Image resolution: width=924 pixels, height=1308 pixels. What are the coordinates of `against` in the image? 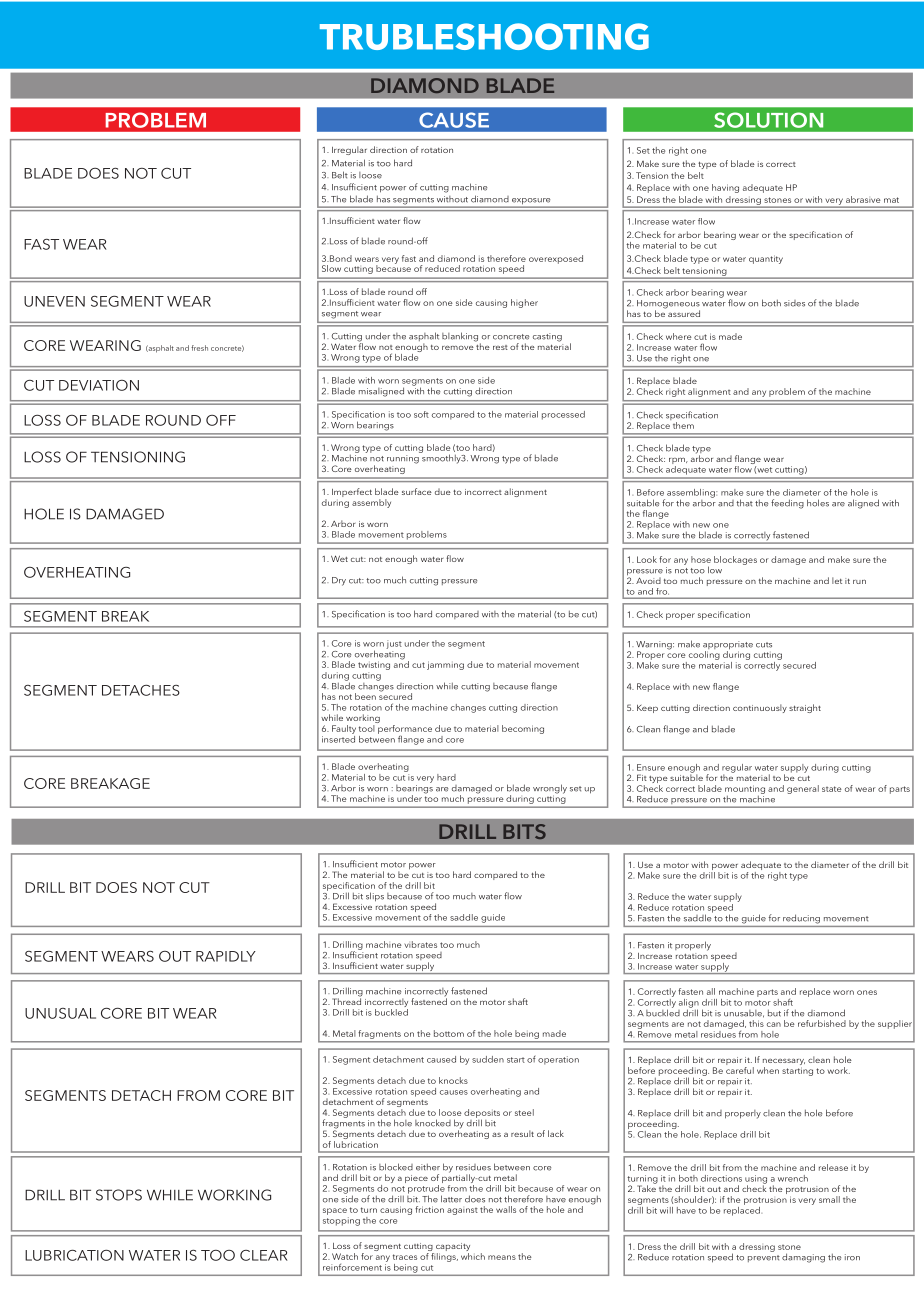 It's located at (462, 1211).
